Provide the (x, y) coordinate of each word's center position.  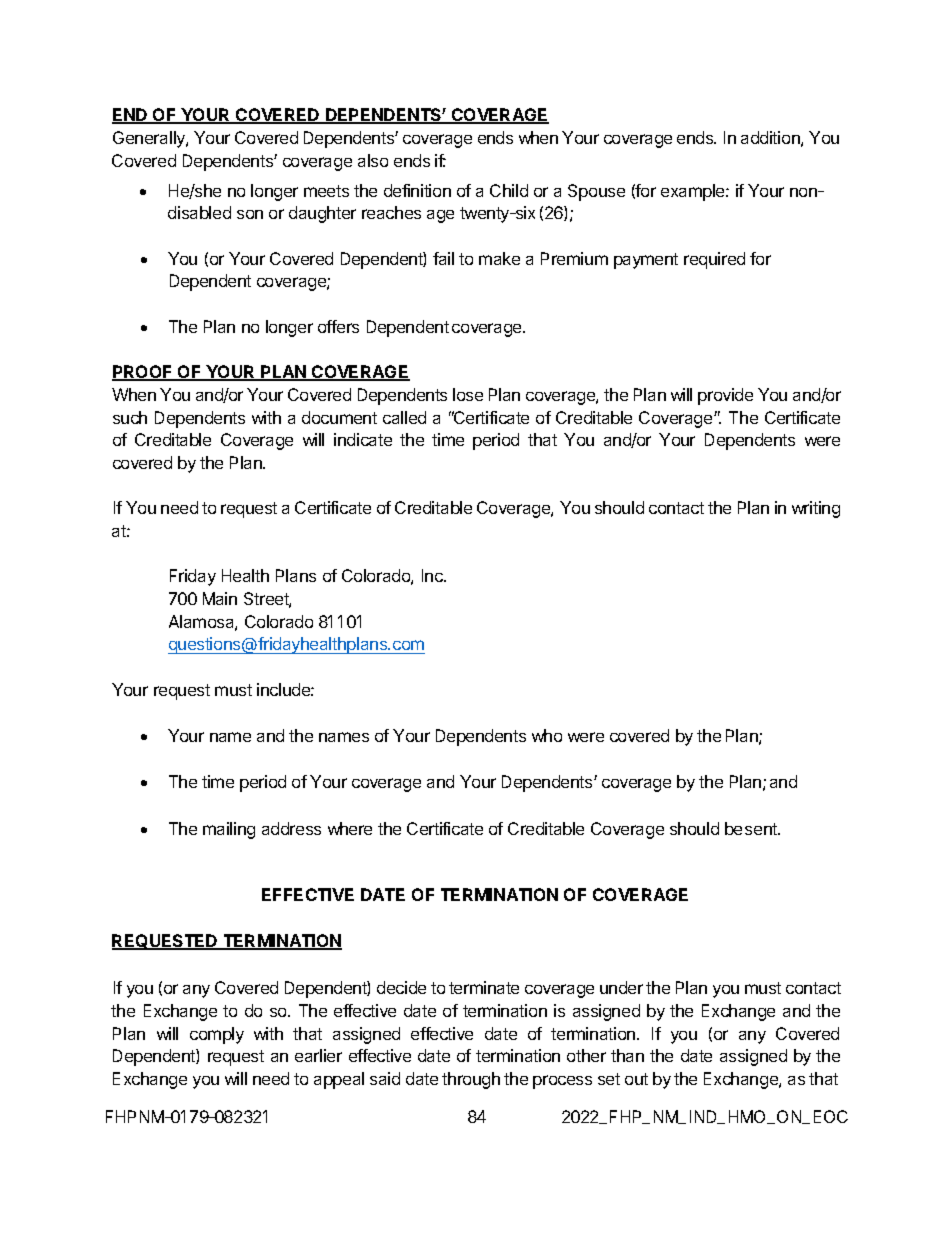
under (621, 987)
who (547, 735)
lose (468, 394)
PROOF (143, 373)
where (350, 828)
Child (509, 190)
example (694, 192)
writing (816, 509)
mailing (229, 830)
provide (725, 396)
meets (326, 191)
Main (220, 598)
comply (217, 1035)
